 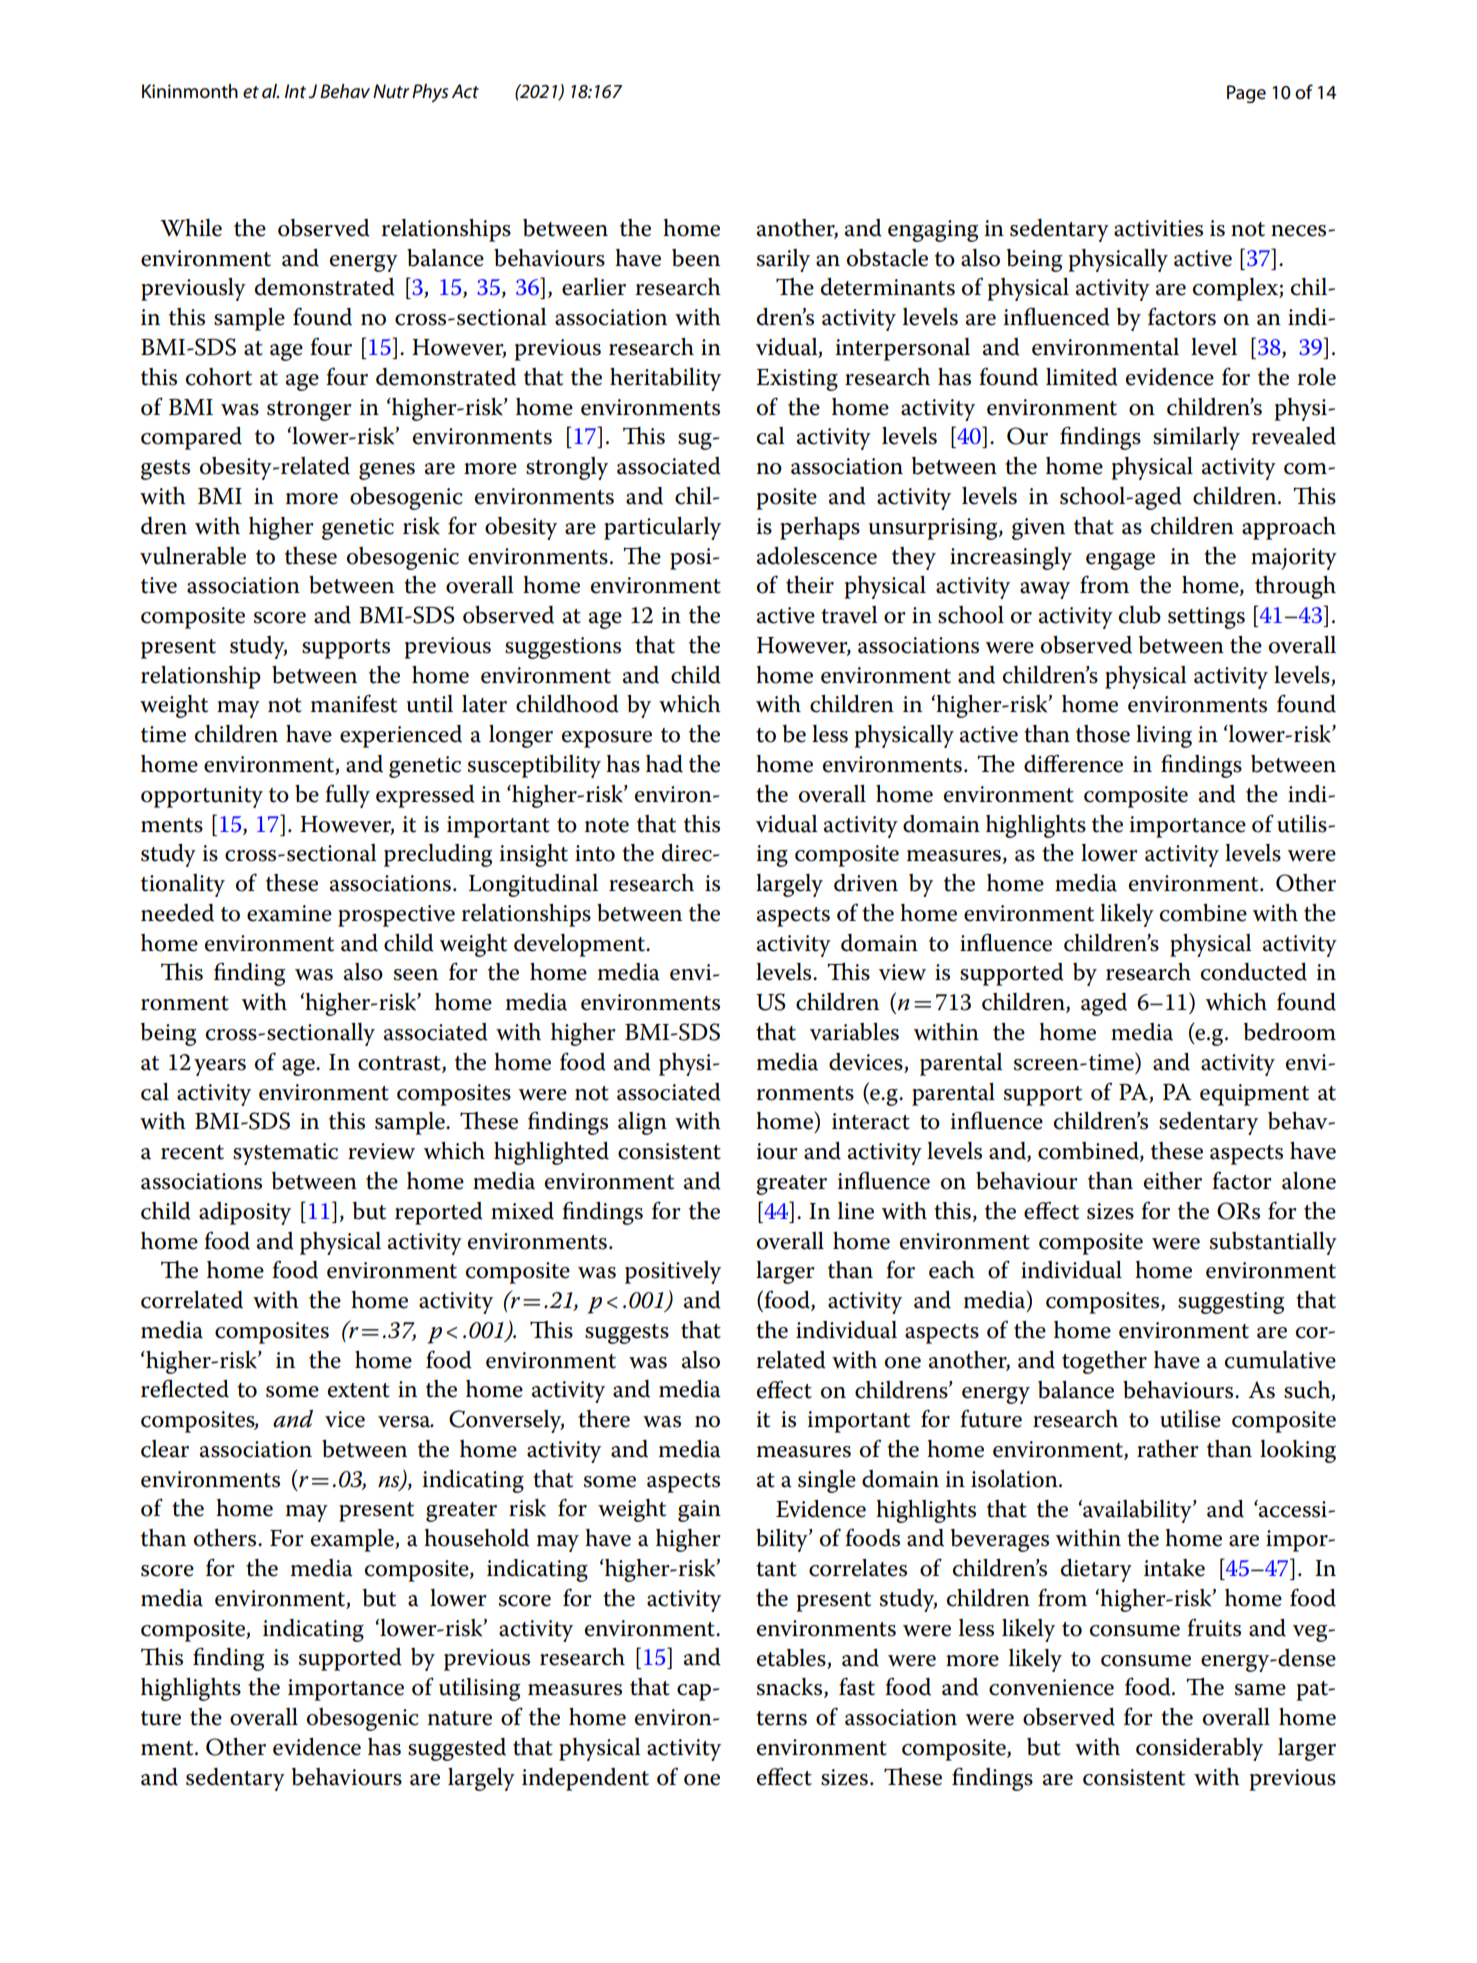 What do you see at coordinates (285, 1154) in the screenshot?
I see `systematic` at bounding box center [285, 1154].
